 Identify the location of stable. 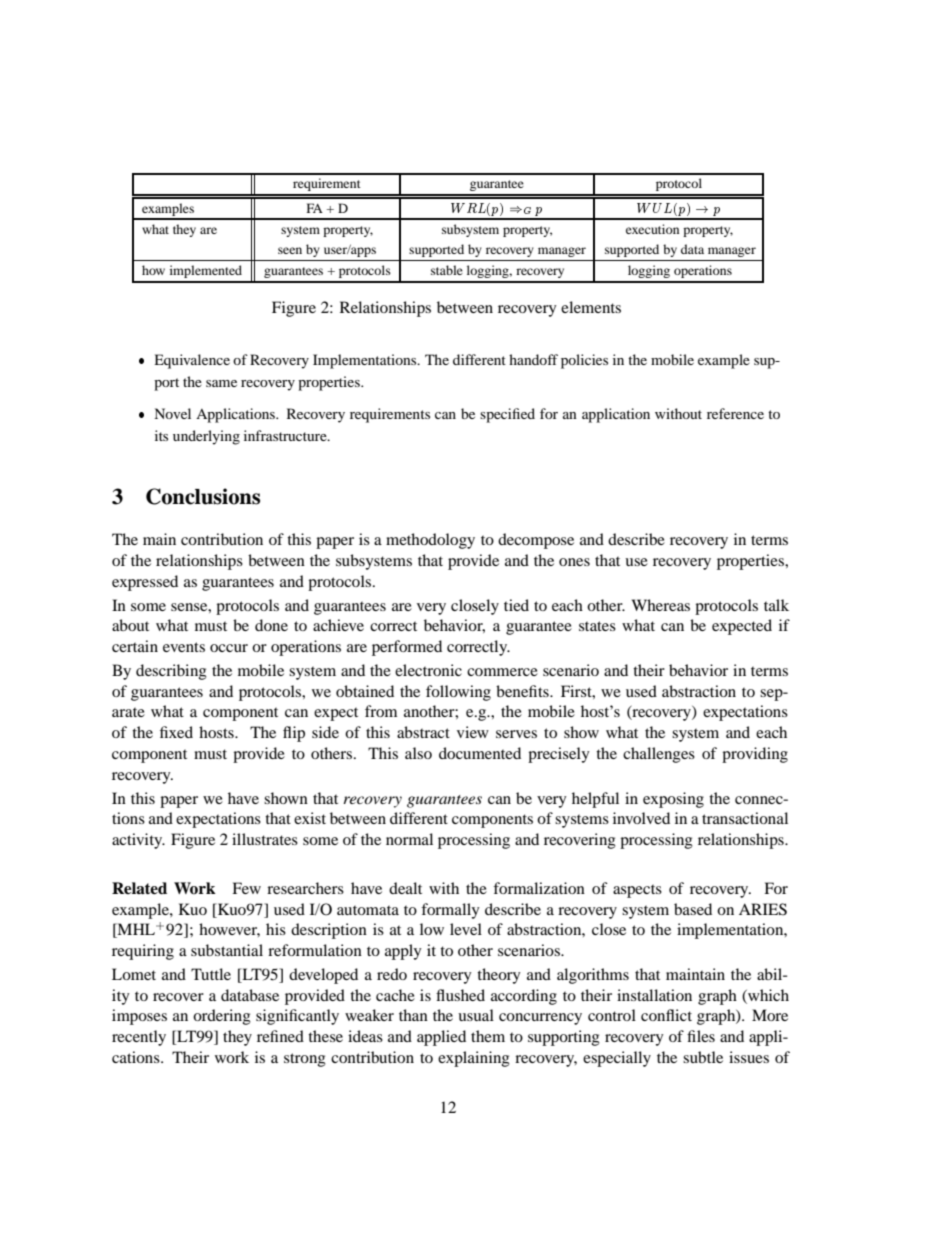
(447, 270).
